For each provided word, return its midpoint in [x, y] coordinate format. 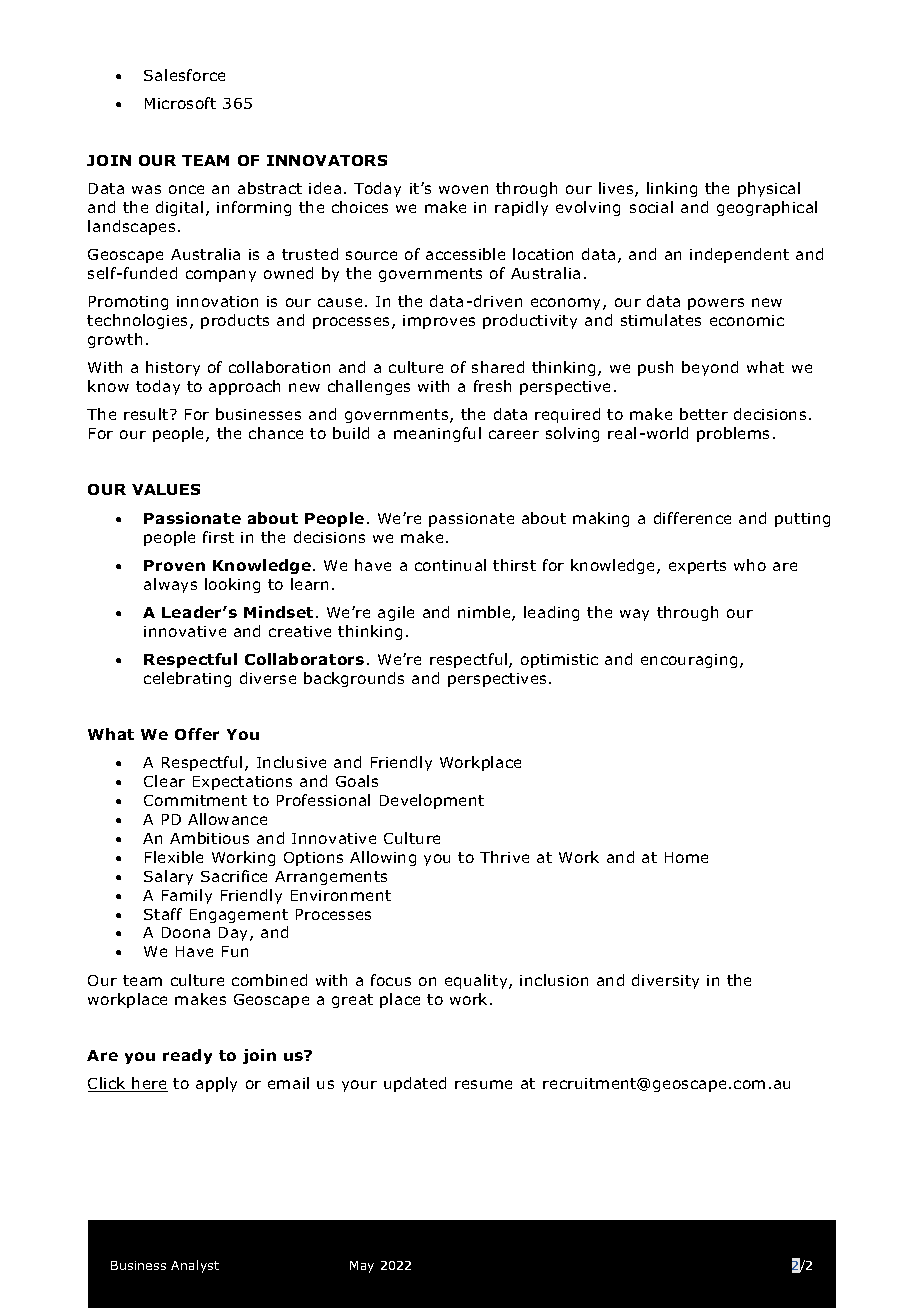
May [362, 1267]
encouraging [689, 661]
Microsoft [180, 103]
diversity [665, 981]
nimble [485, 613]
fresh [492, 386]
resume [483, 1084]
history [173, 368]
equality [477, 981]
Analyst [195, 1266]
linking [672, 189]
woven [463, 189]
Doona [186, 932]
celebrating [187, 679]
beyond [710, 368]
